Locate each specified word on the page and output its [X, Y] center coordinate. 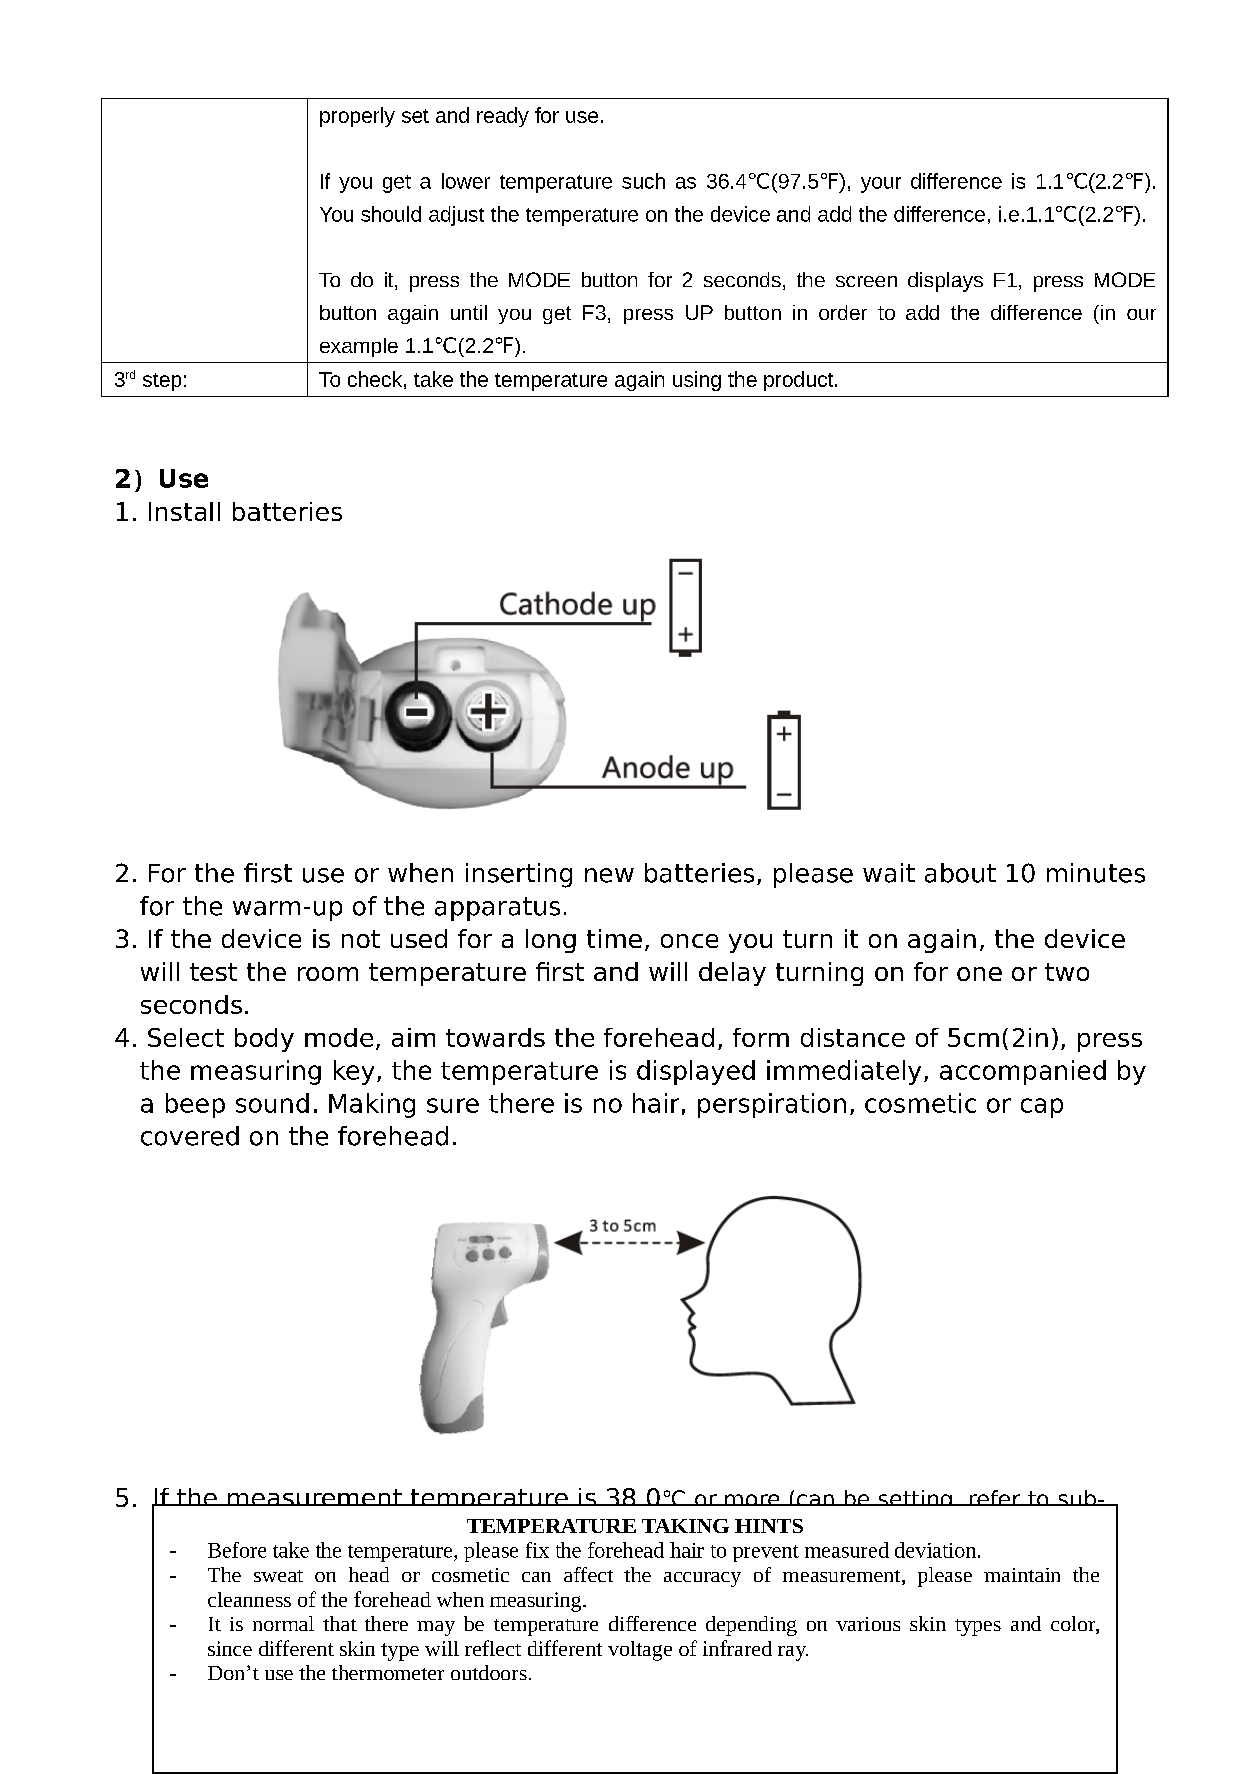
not [361, 939]
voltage [640, 1651]
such [643, 181]
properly [357, 117]
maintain [1022, 1575]
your [881, 185]
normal [283, 1623]
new [609, 875]
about [960, 873]
